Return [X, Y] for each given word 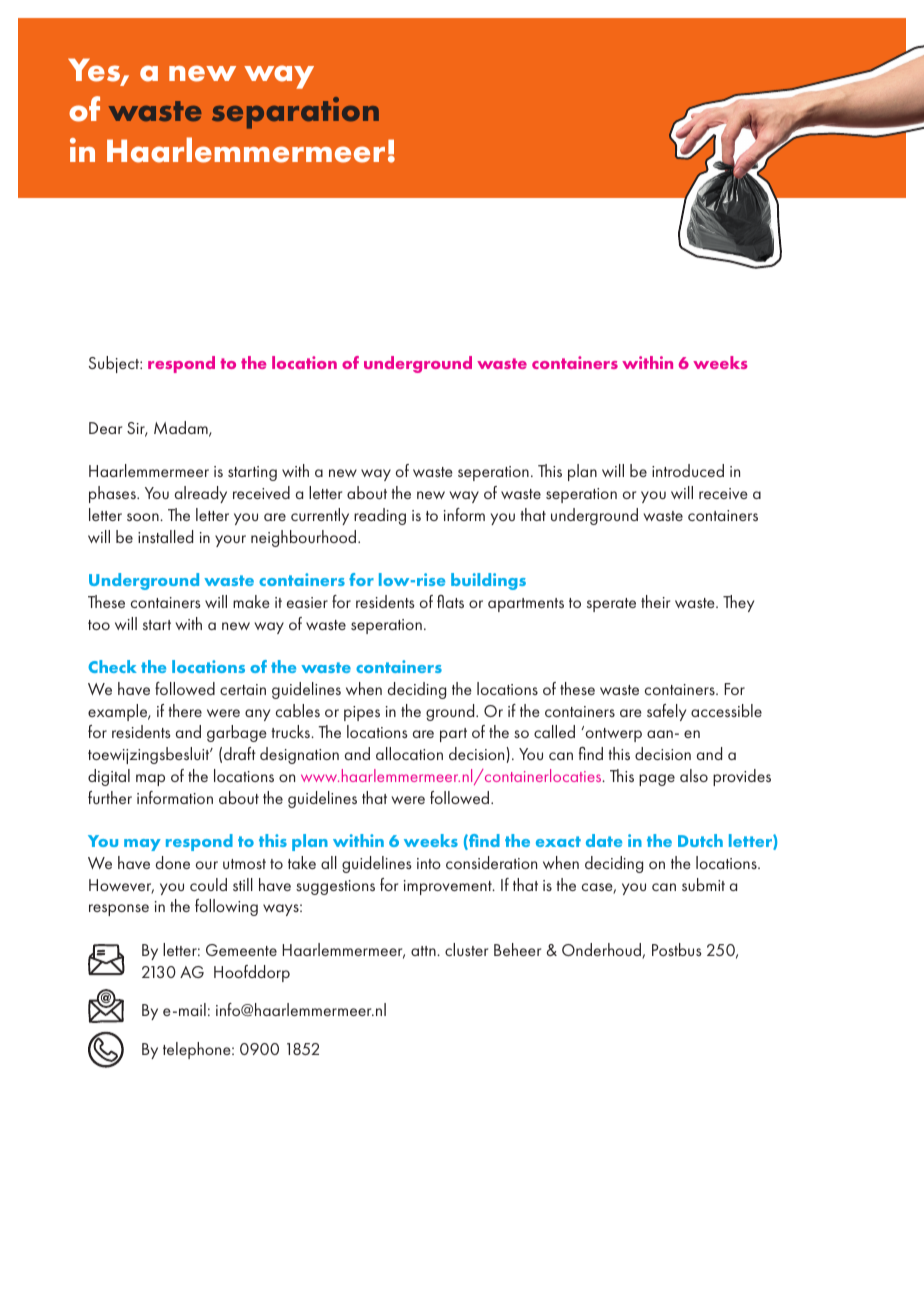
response [119, 910]
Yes [95, 71]
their [655, 601]
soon [144, 517]
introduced [688, 470]
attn [424, 951]
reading [380, 516]
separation [295, 113]
